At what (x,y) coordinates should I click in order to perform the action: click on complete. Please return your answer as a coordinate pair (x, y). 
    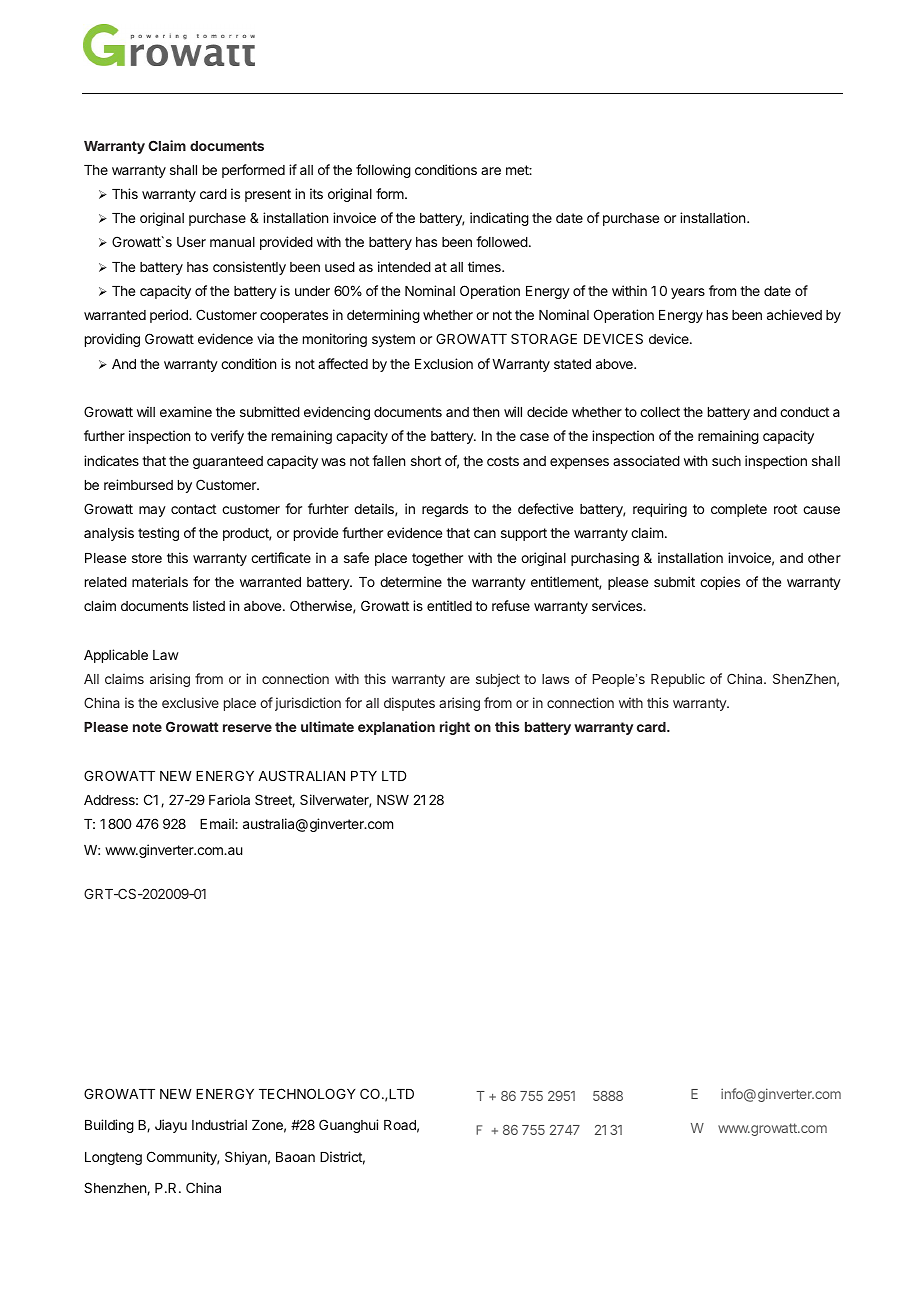
    Looking at the image, I should click on (739, 510).
